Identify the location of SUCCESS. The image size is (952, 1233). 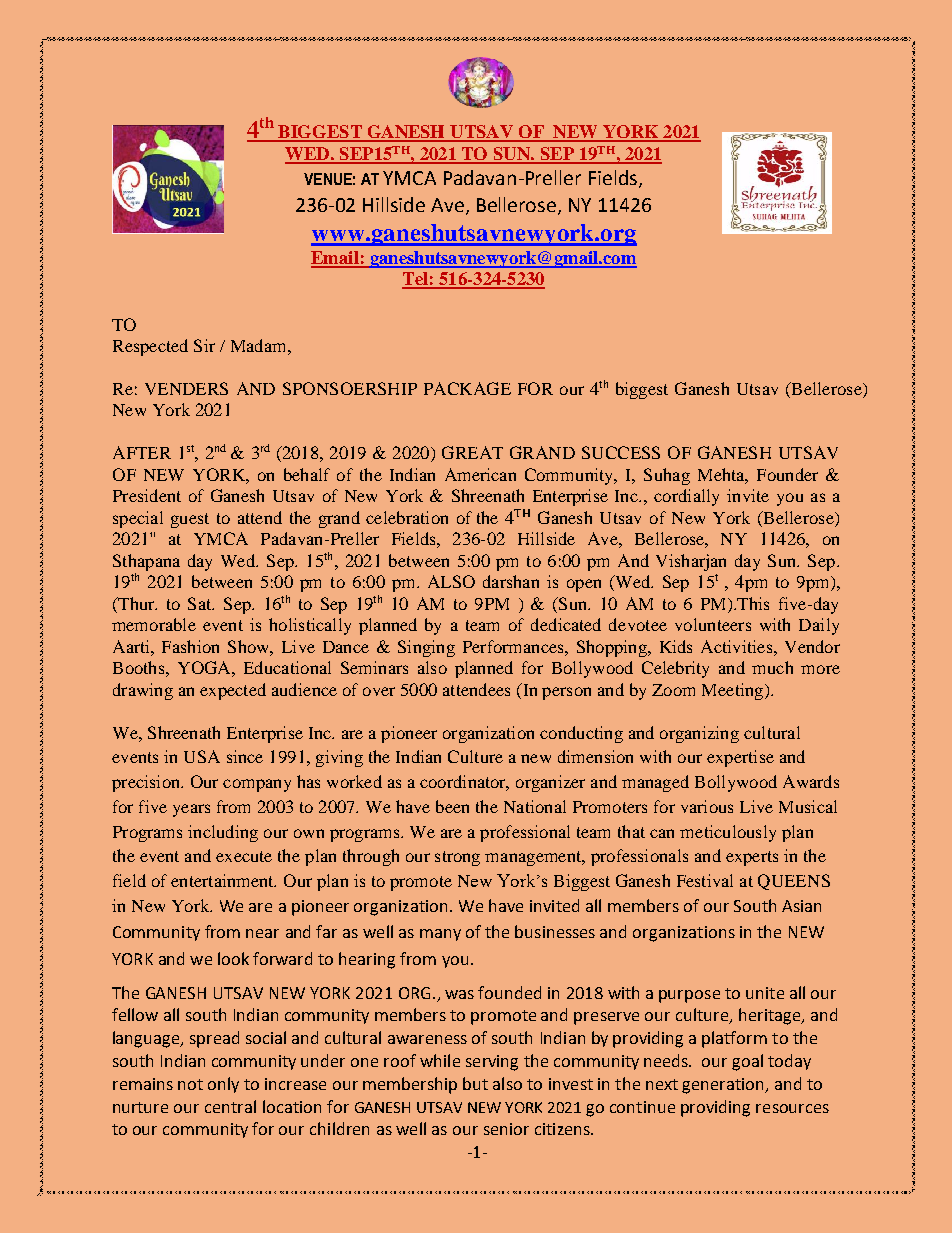
(621, 452).
